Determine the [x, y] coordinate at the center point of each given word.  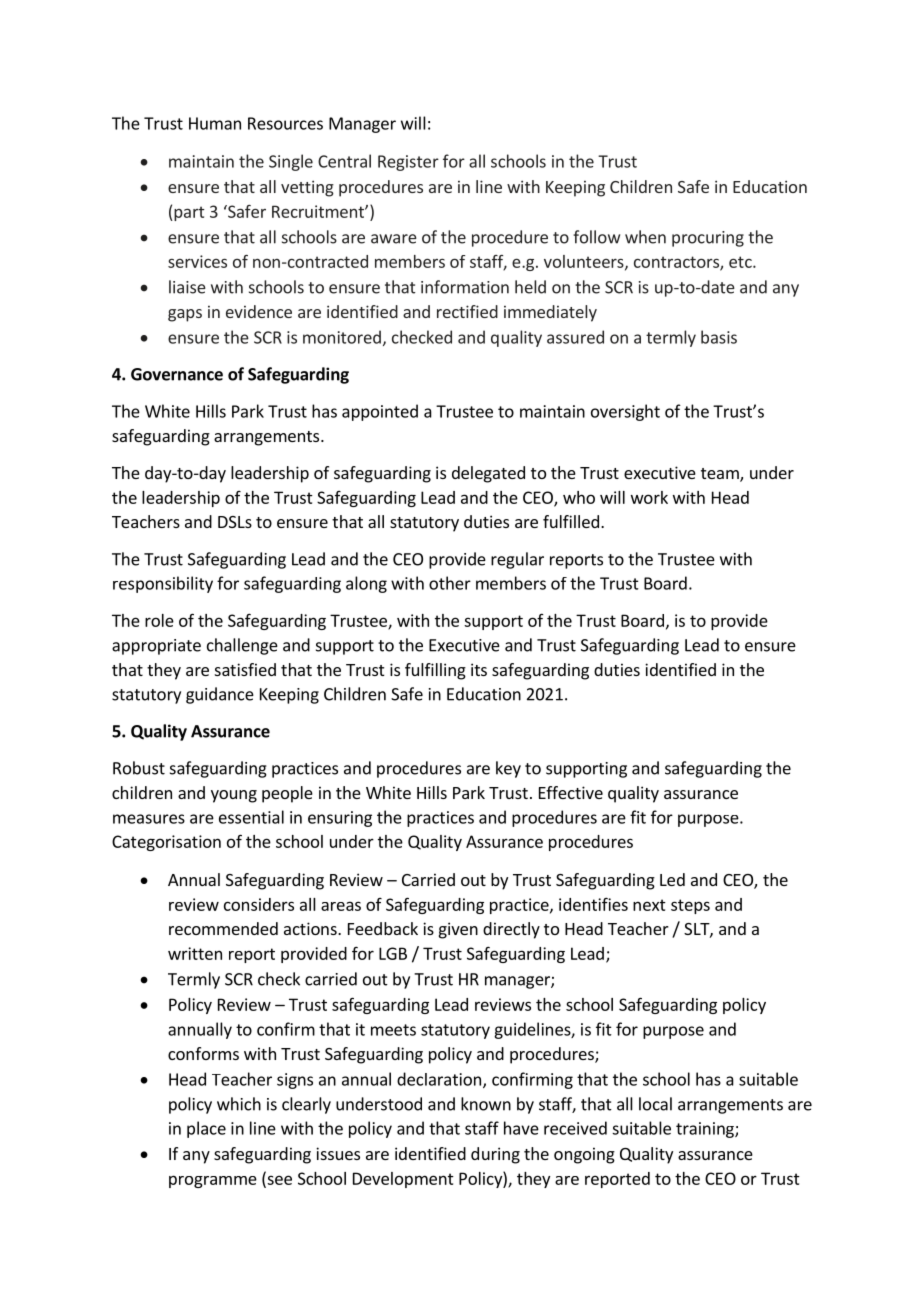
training [706, 1130]
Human [215, 123]
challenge [242, 646]
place [206, 1129]
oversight [625, 412]
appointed [380, 412]
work [649, 497]
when [645, 237]
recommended [223, 928]
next [649, 905]
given [458, 930]
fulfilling [435, 671]
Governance [177, 374]
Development [403, 1180]
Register [408, 163]
